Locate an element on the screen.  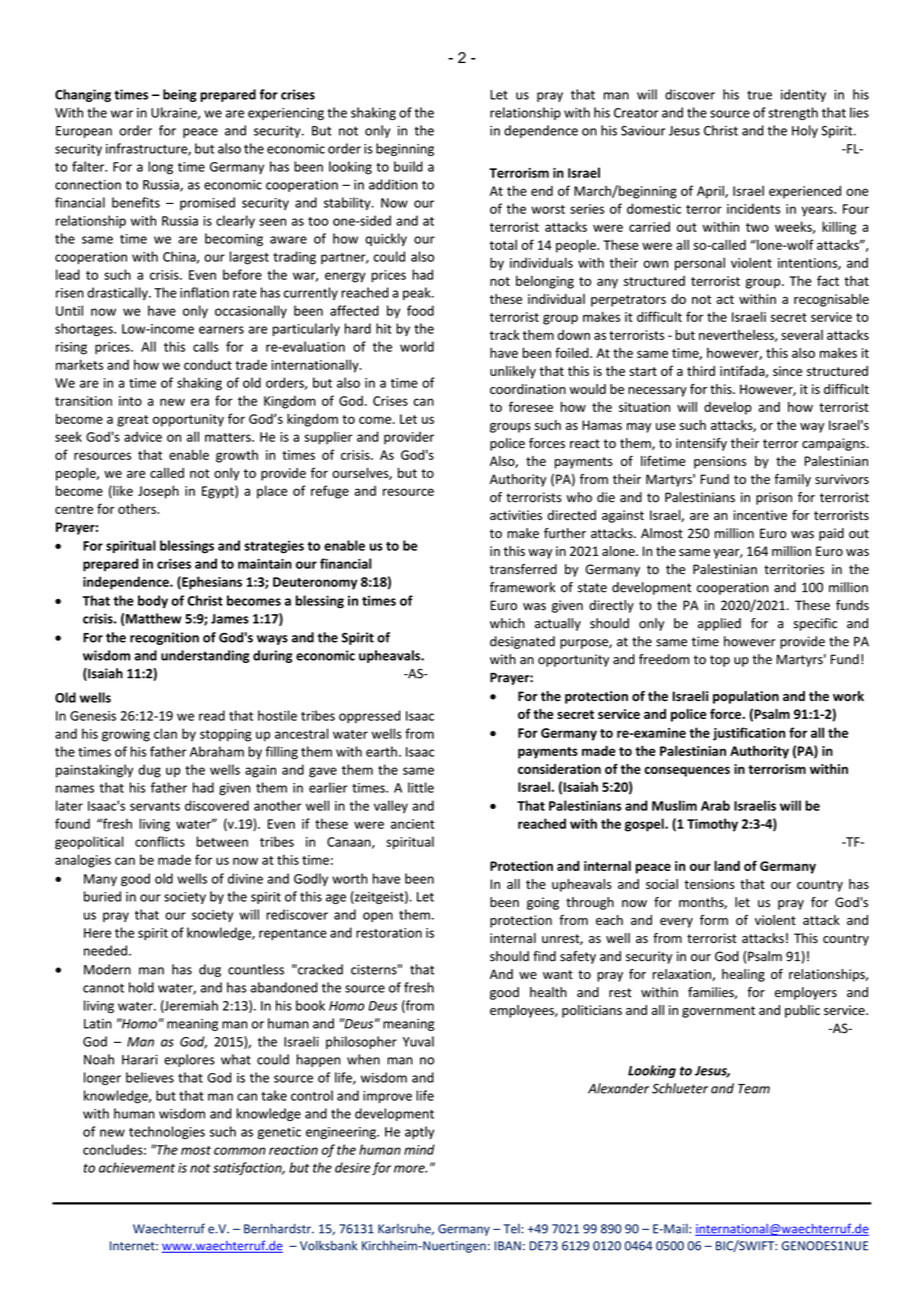
ancient is located at coordinates (412, 824).
